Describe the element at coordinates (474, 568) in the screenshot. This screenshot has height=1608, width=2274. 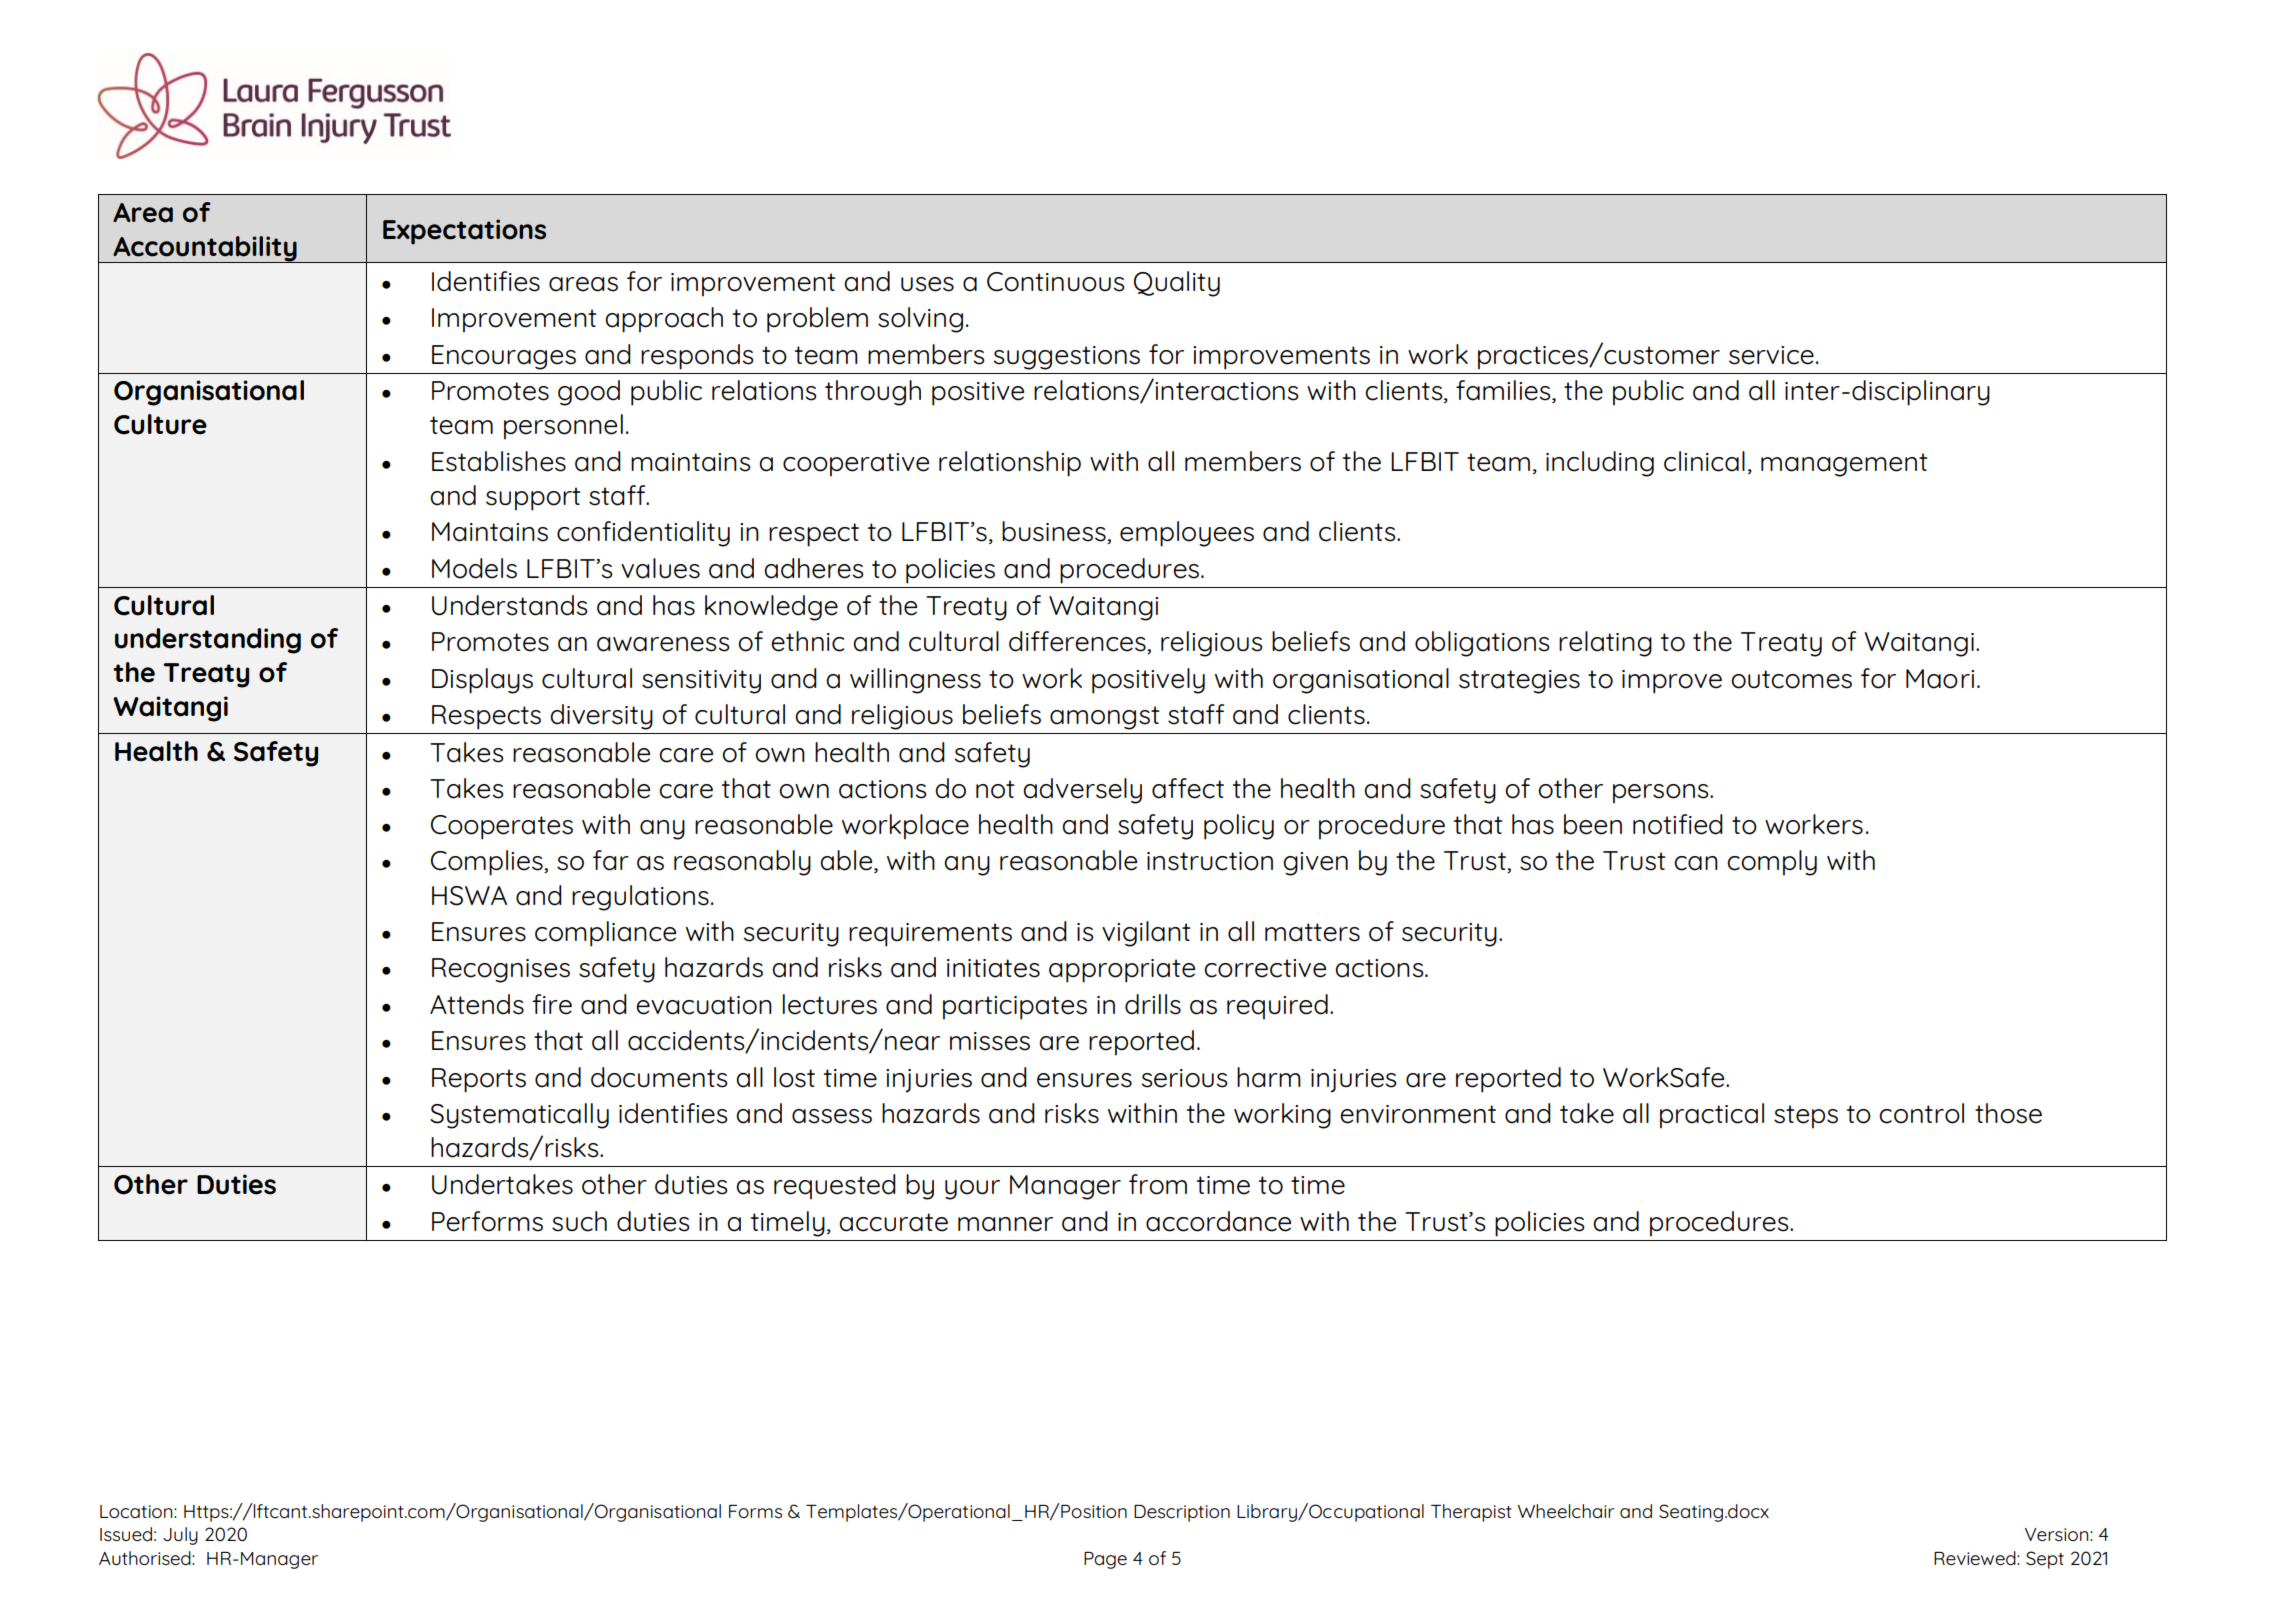
I see `Models` at that location.
